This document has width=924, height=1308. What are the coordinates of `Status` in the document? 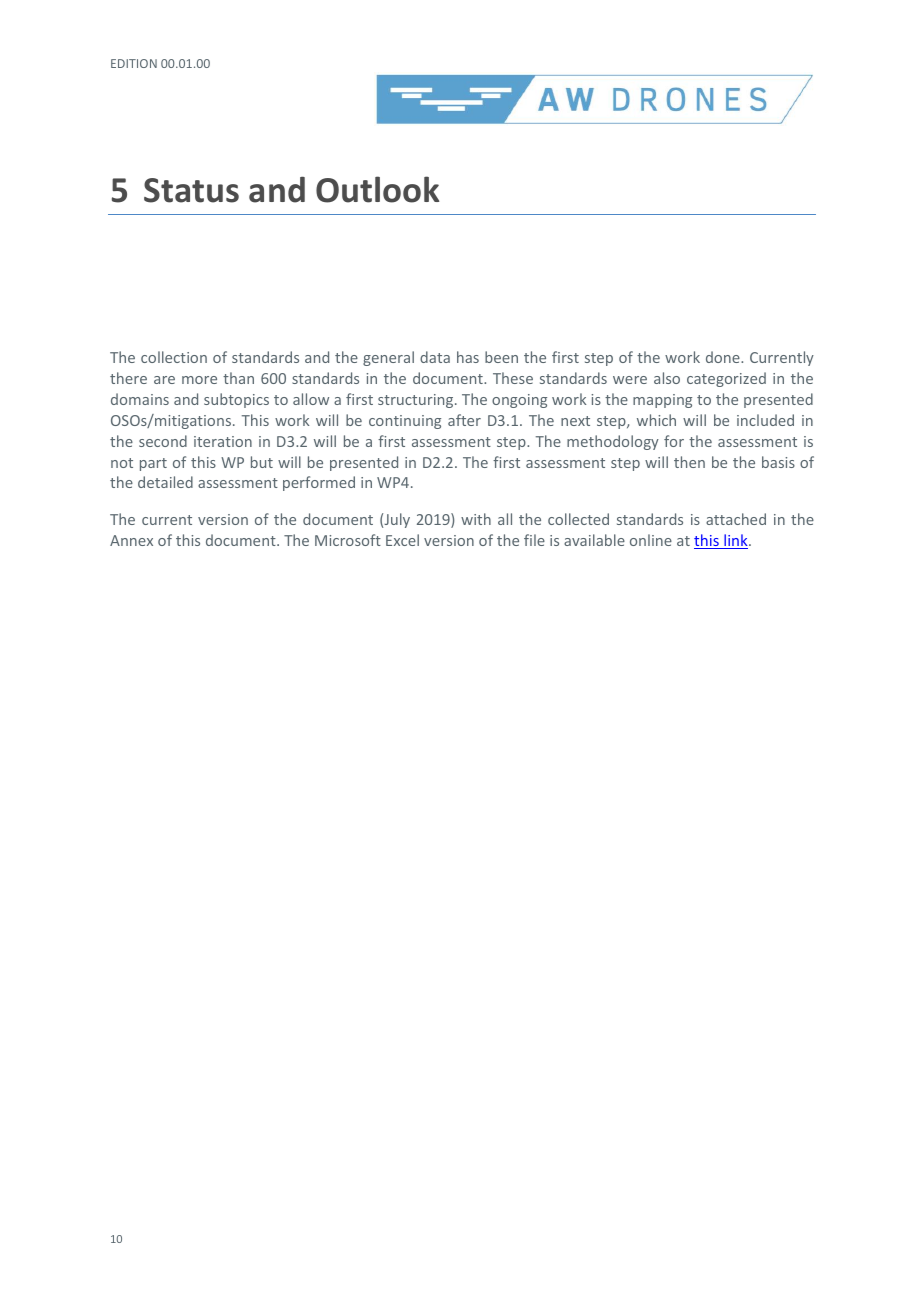 It's located at (191, 190).
